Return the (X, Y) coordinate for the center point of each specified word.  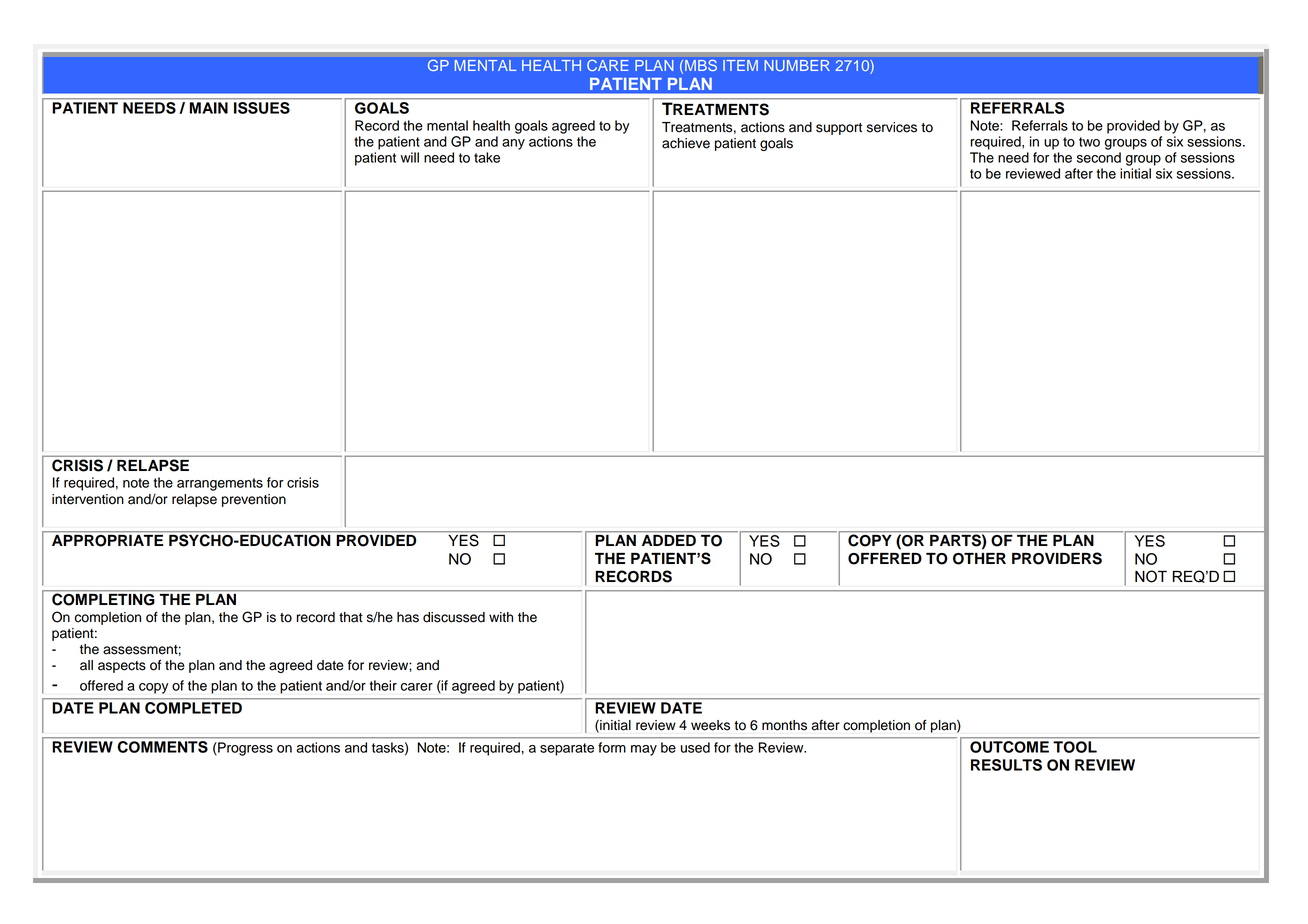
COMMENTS (163, 747)
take (487, 157)
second (1099, 157)
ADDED (669, 540)
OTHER (979, 559)
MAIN (209, 108)
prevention (254, 500)
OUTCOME (1009, 747)
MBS (701, 65)
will (409, 157)
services (892, 127)
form (612, 747)
